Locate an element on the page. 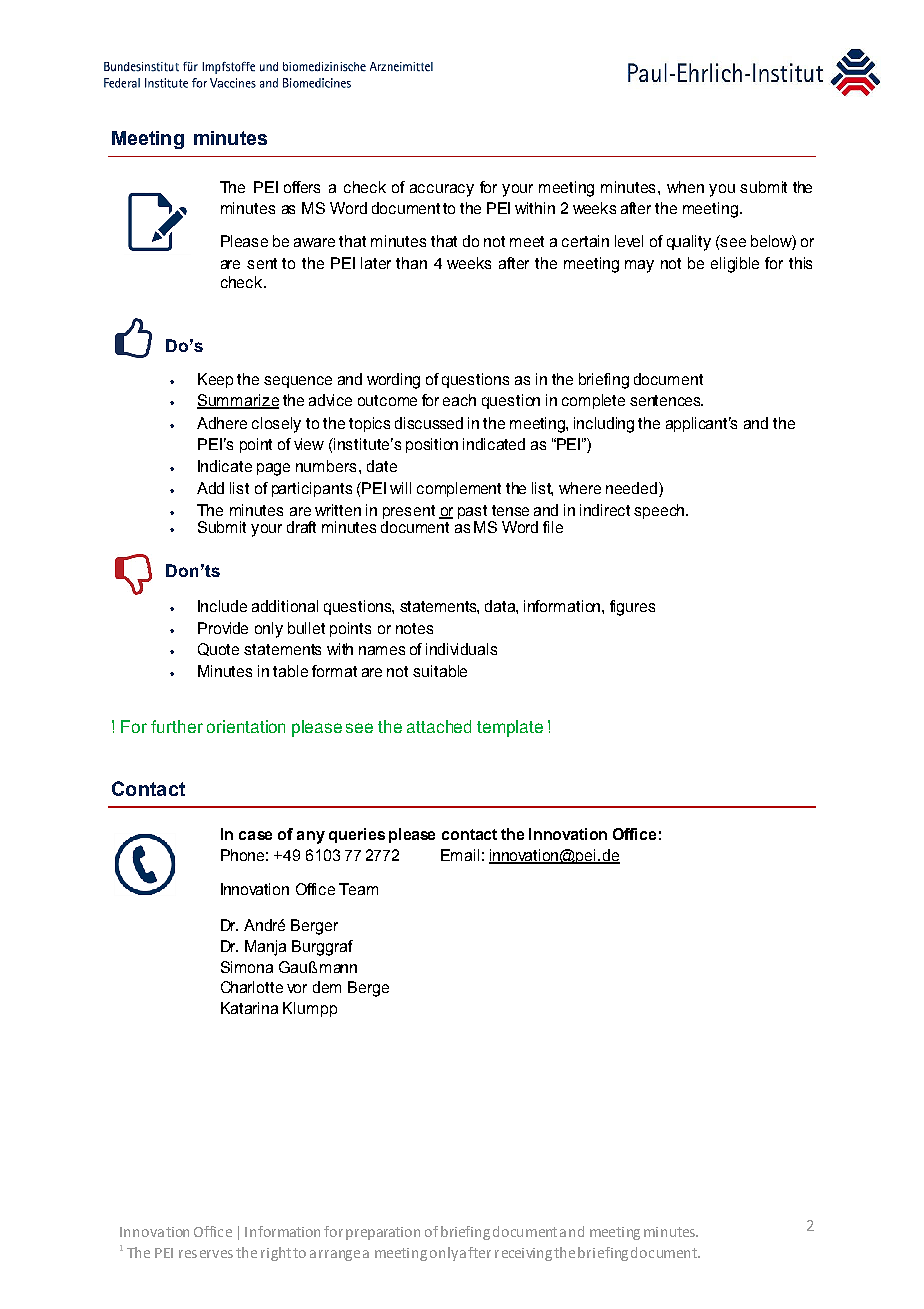 The width and height of the page is (924, 1309). draft is located at coordinates (301, 527).
